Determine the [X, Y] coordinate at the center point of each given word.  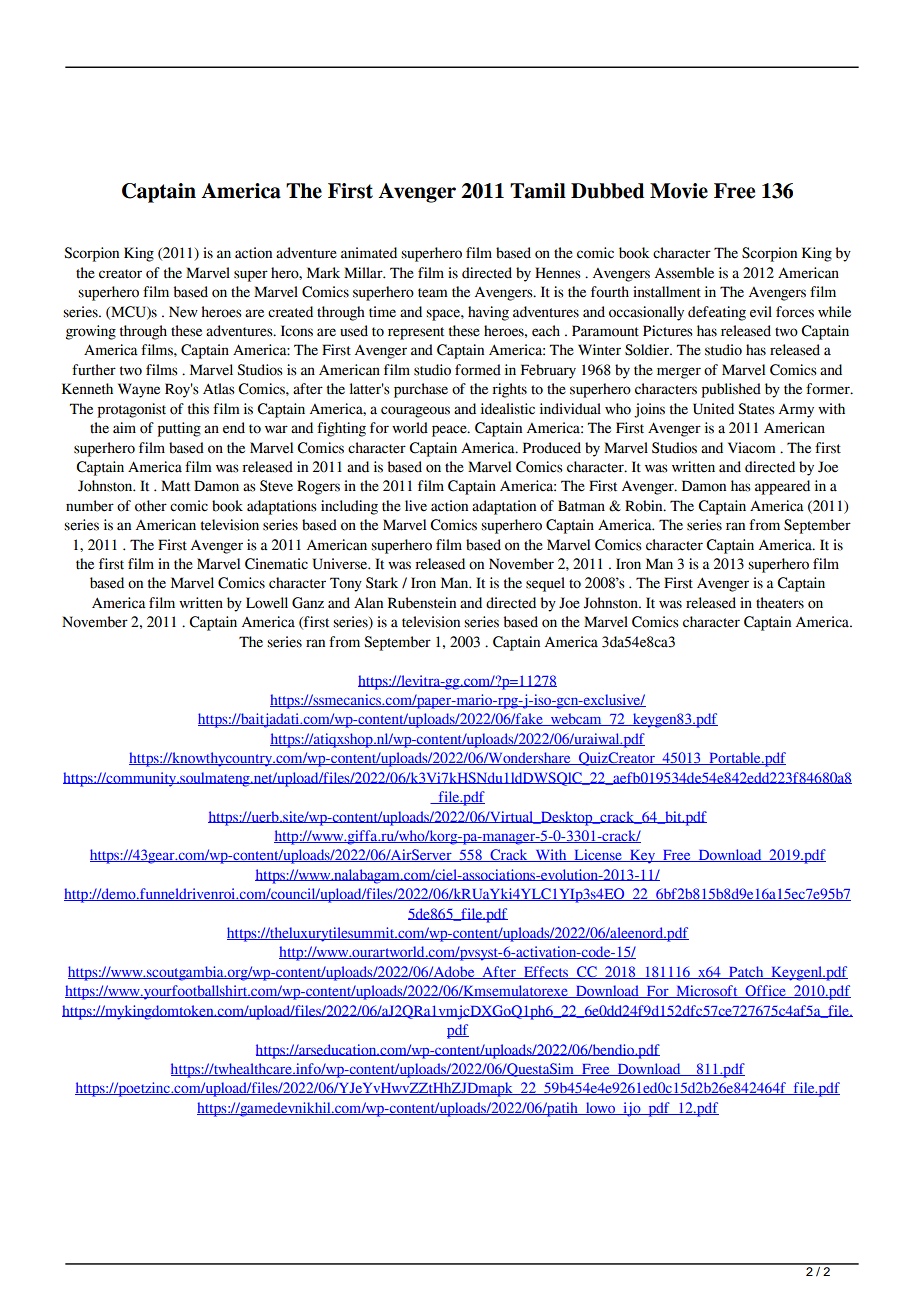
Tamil [538, 191]
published [731, 390]
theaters [780, 603]
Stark [382, 583]
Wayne [139, 390]
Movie [679, 191]
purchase [421, 390]
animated [369, 253]
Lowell [267, 603]
